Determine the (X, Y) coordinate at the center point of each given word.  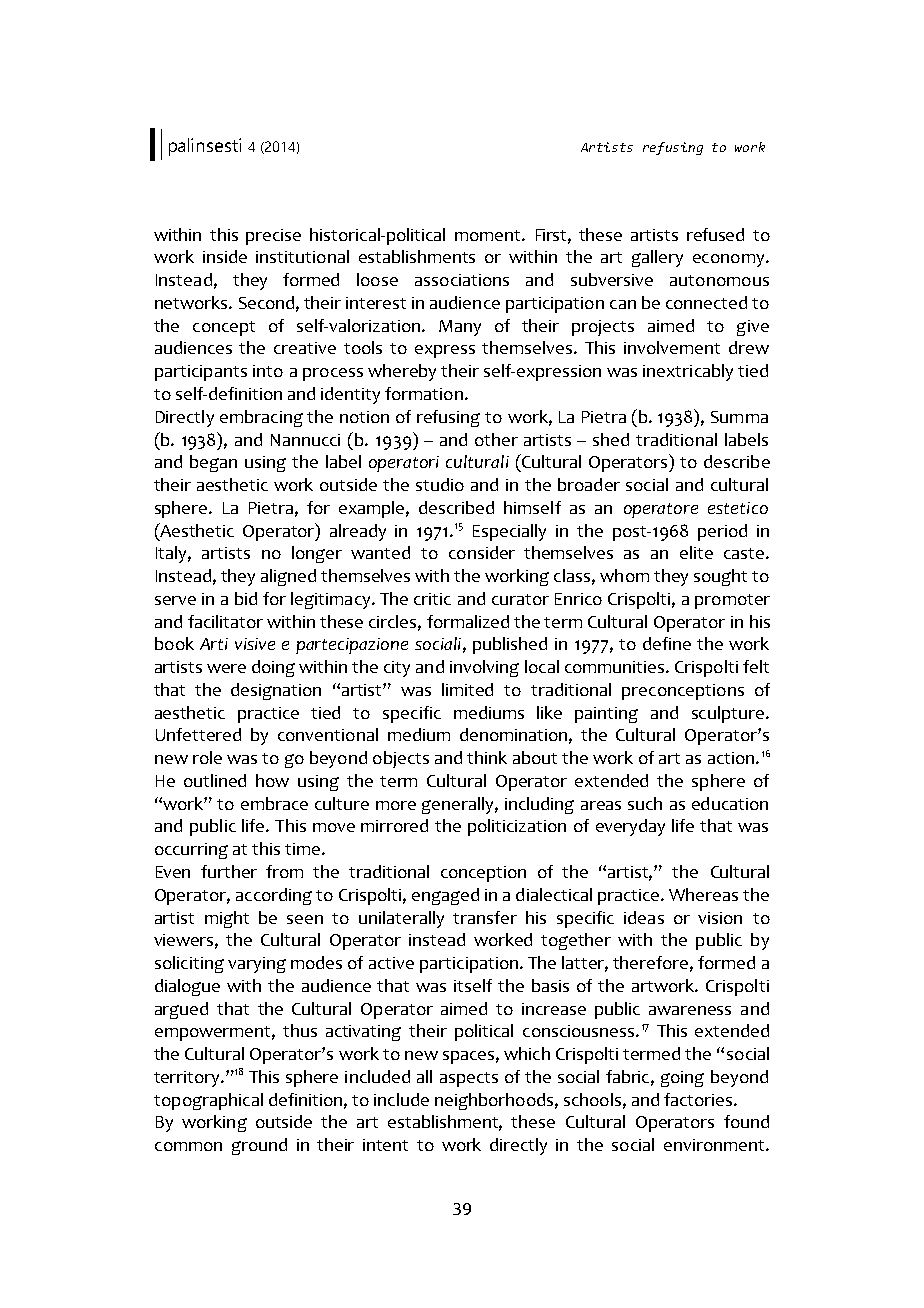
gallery (657, 258)
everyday (630, 827)
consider (482, 552)
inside (225, 256)
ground (259, 1146)
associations (462, 280)
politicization (517, 827)
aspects (469, 1079)
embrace (274, 803)
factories (699, 1099)
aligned (288, 577)
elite (696, 552)
